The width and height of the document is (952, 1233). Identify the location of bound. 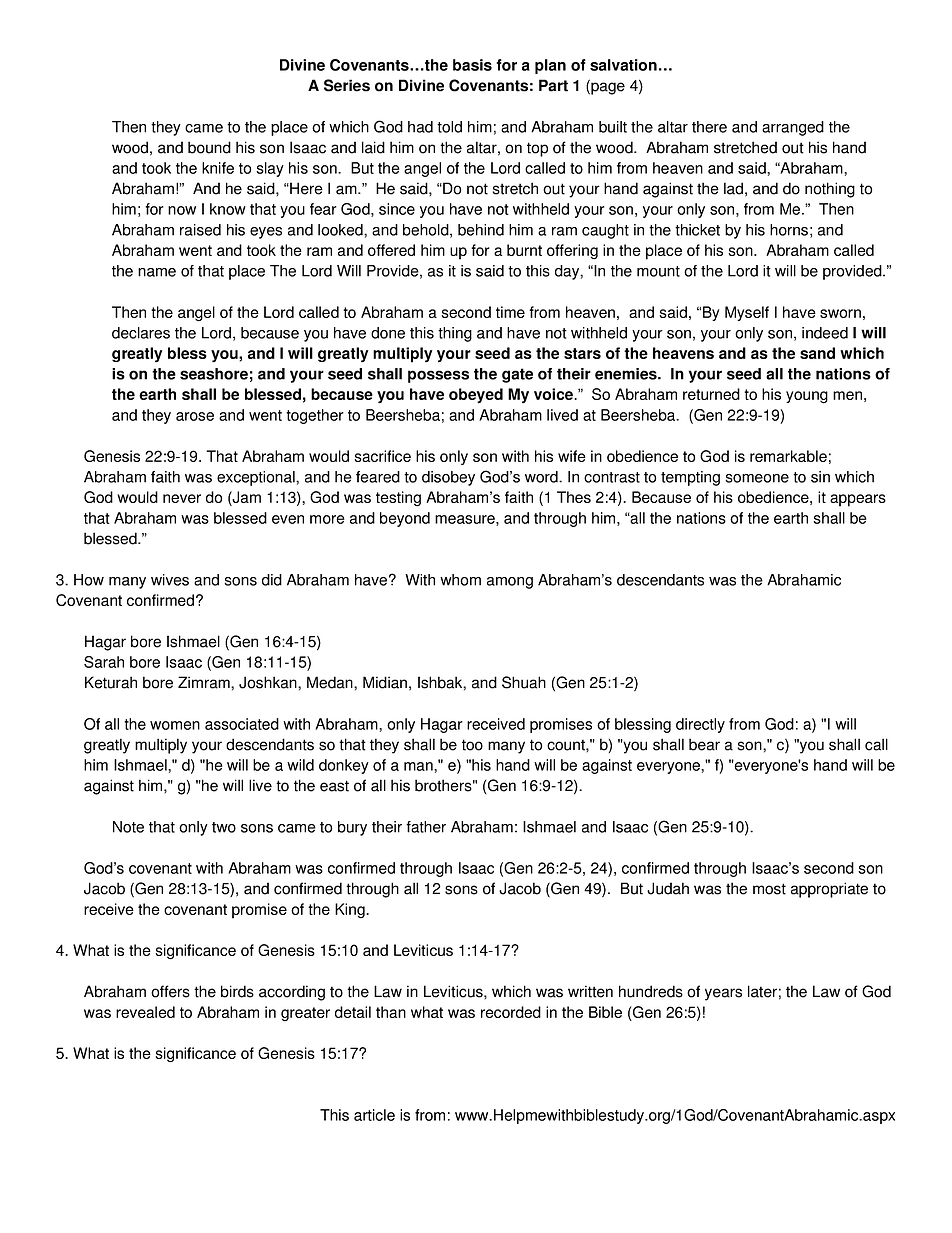
(209, 147).
